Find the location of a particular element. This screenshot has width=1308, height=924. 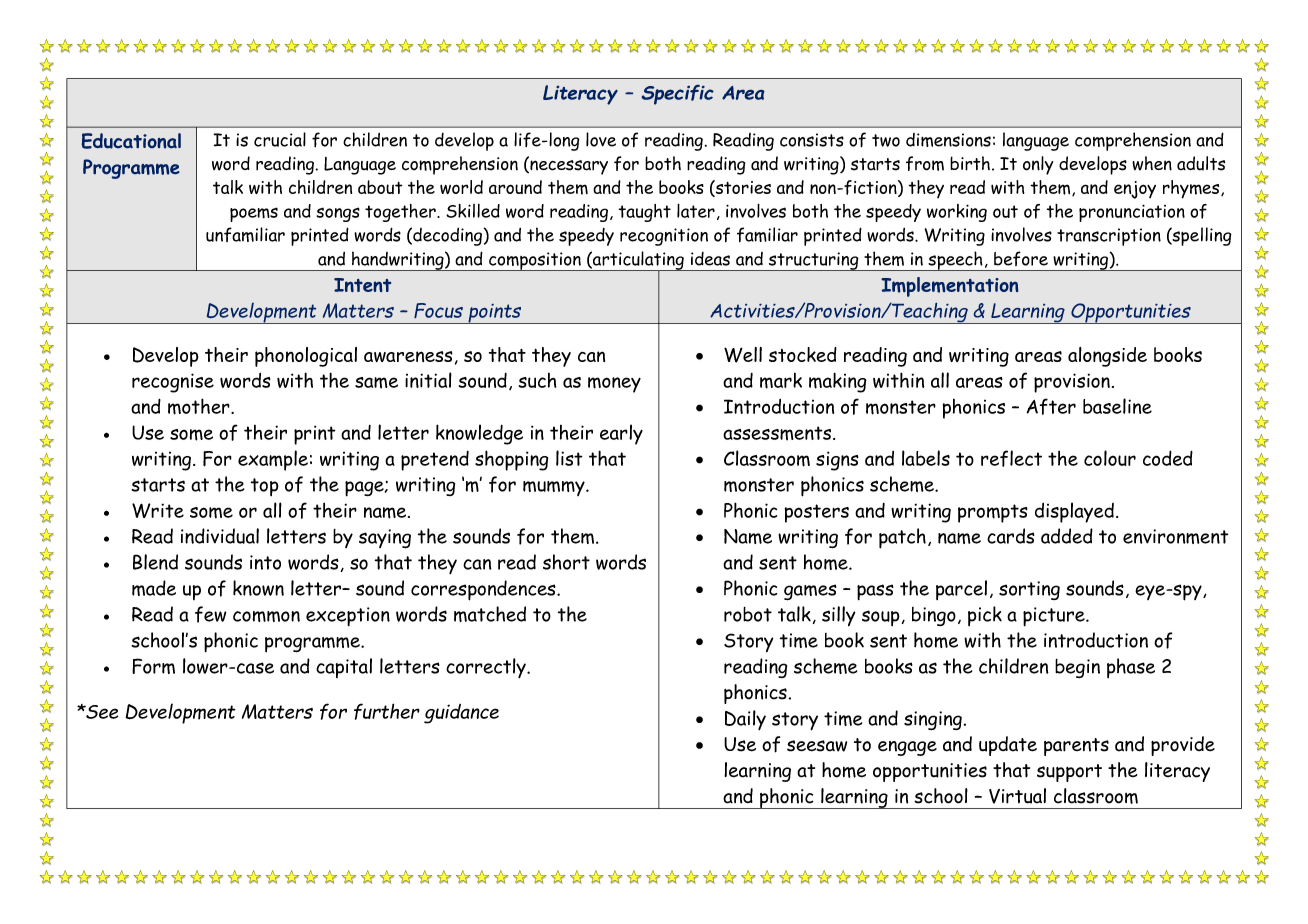

dimensions is located at coordinates (948, 140).
